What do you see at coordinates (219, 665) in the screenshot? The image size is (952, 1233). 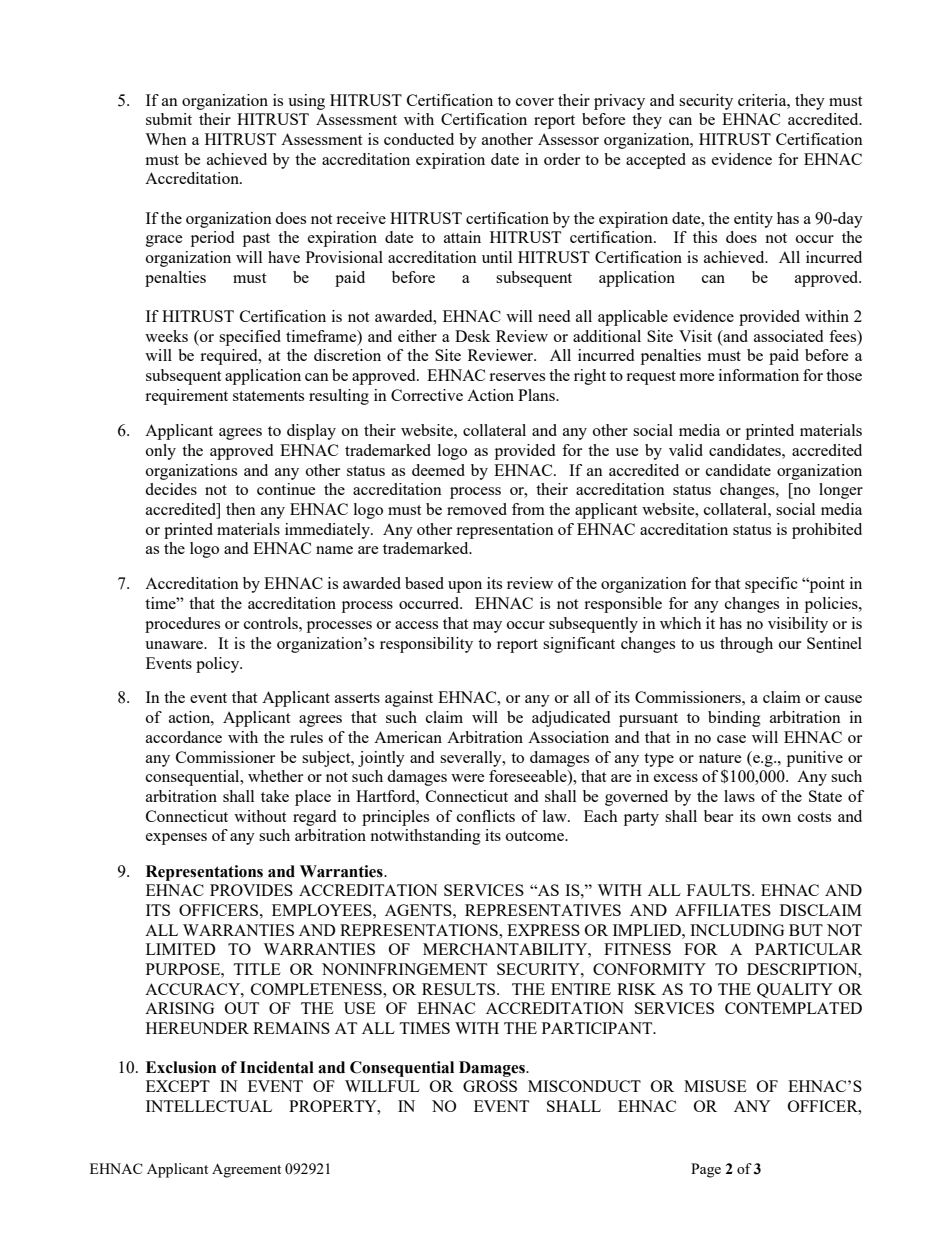 I see `policy` at bounding box center [219, 665].
